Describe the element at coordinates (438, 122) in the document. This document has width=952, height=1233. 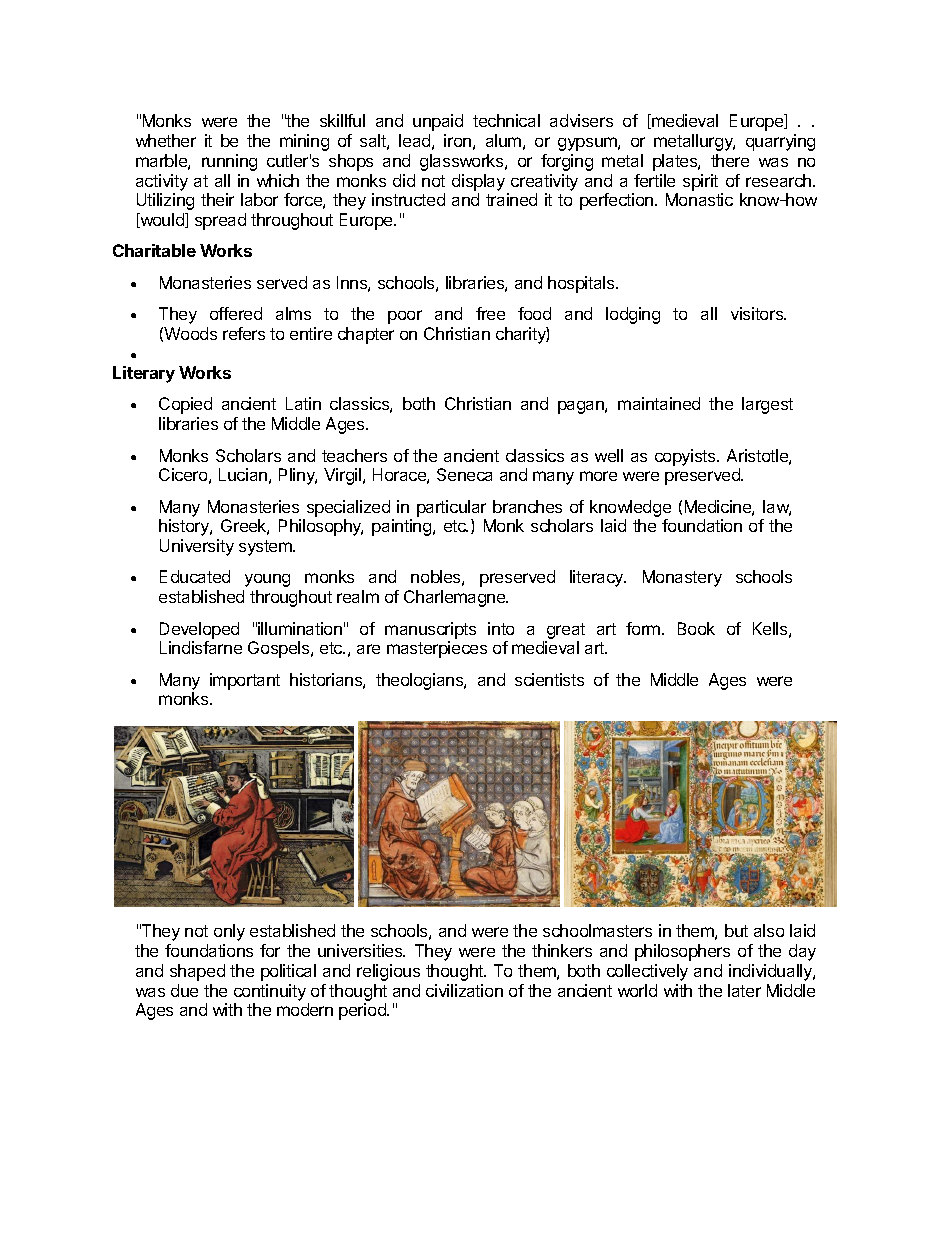
I see `unpaid` at that location.
